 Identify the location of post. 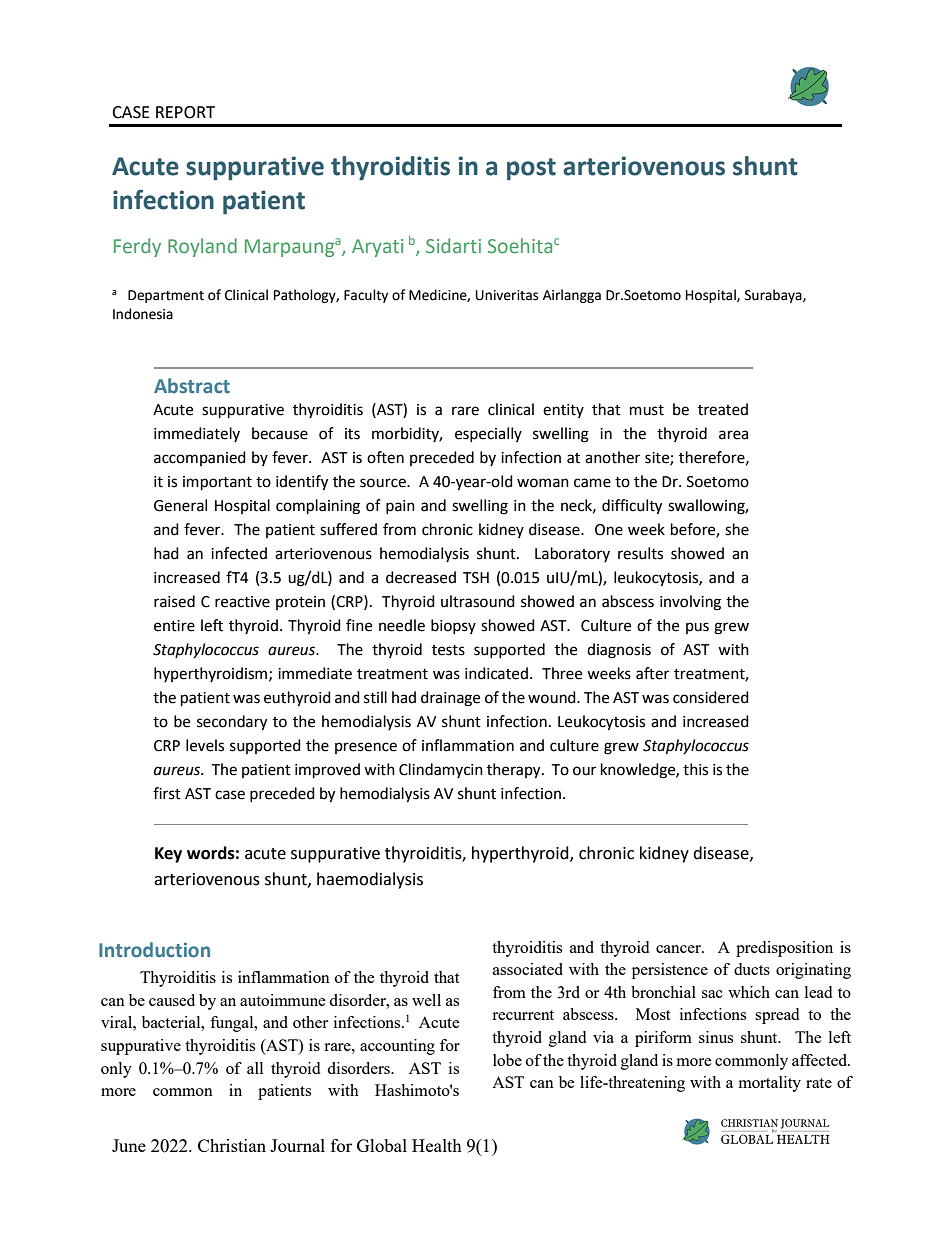
(531, 169).
